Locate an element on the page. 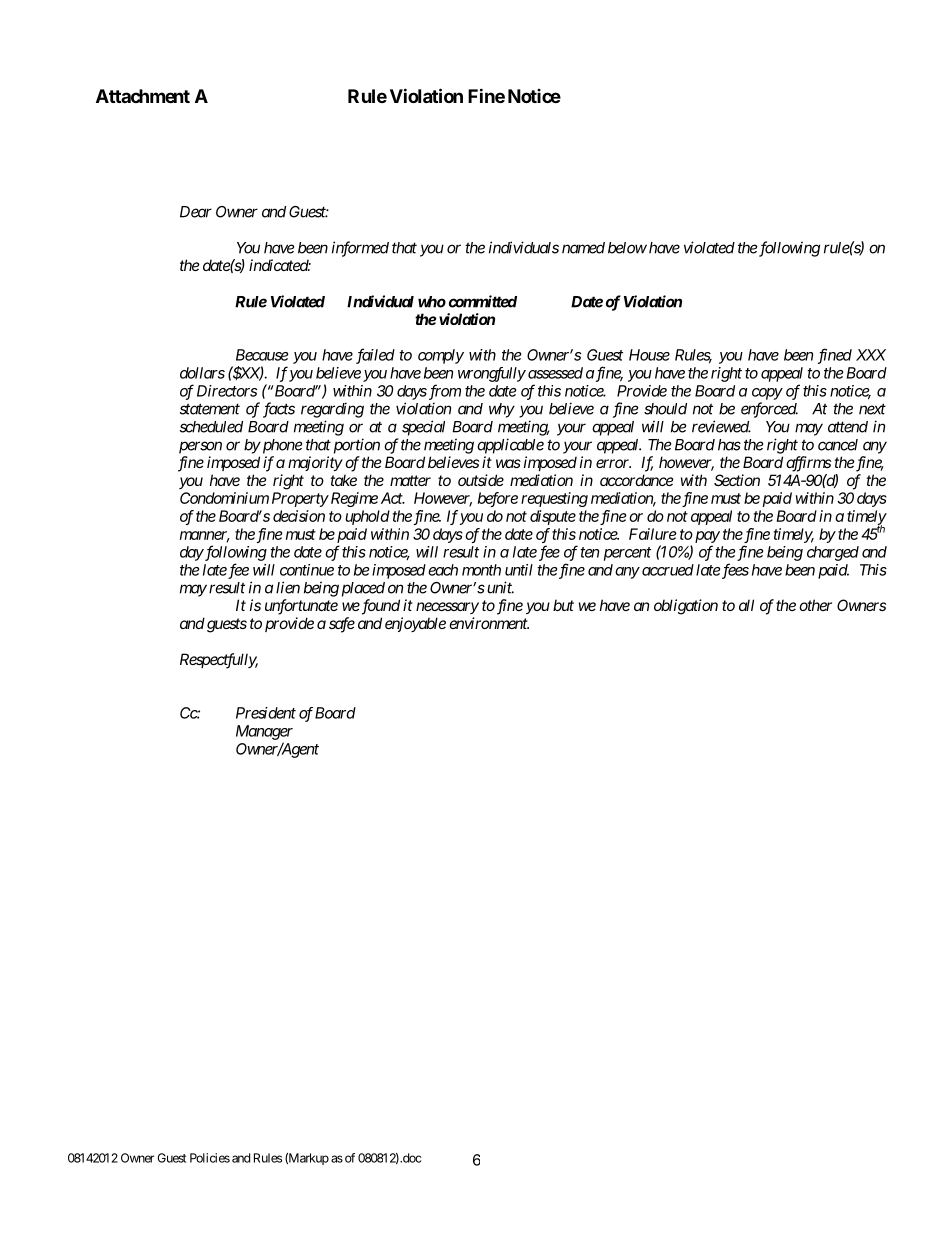 The width and height of the page is (952, 1233). enjoyable is located at coordinates (415, 624).
